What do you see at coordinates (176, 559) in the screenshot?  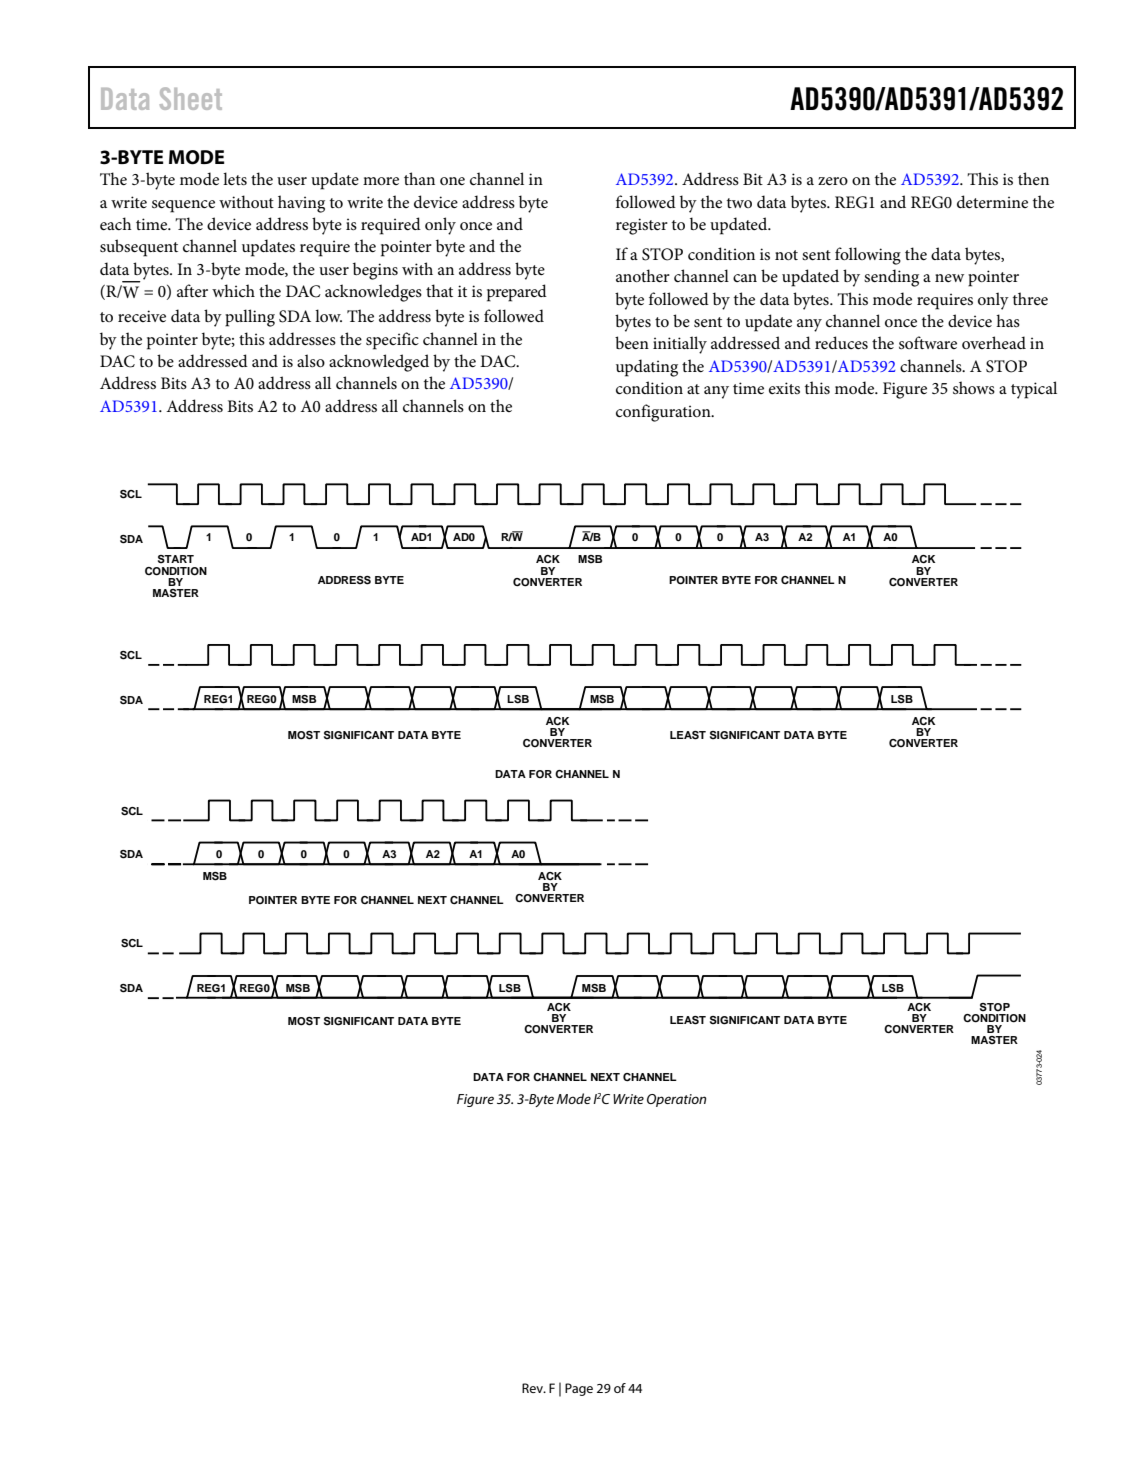 I see `START` at bounding box center [176, 559].
